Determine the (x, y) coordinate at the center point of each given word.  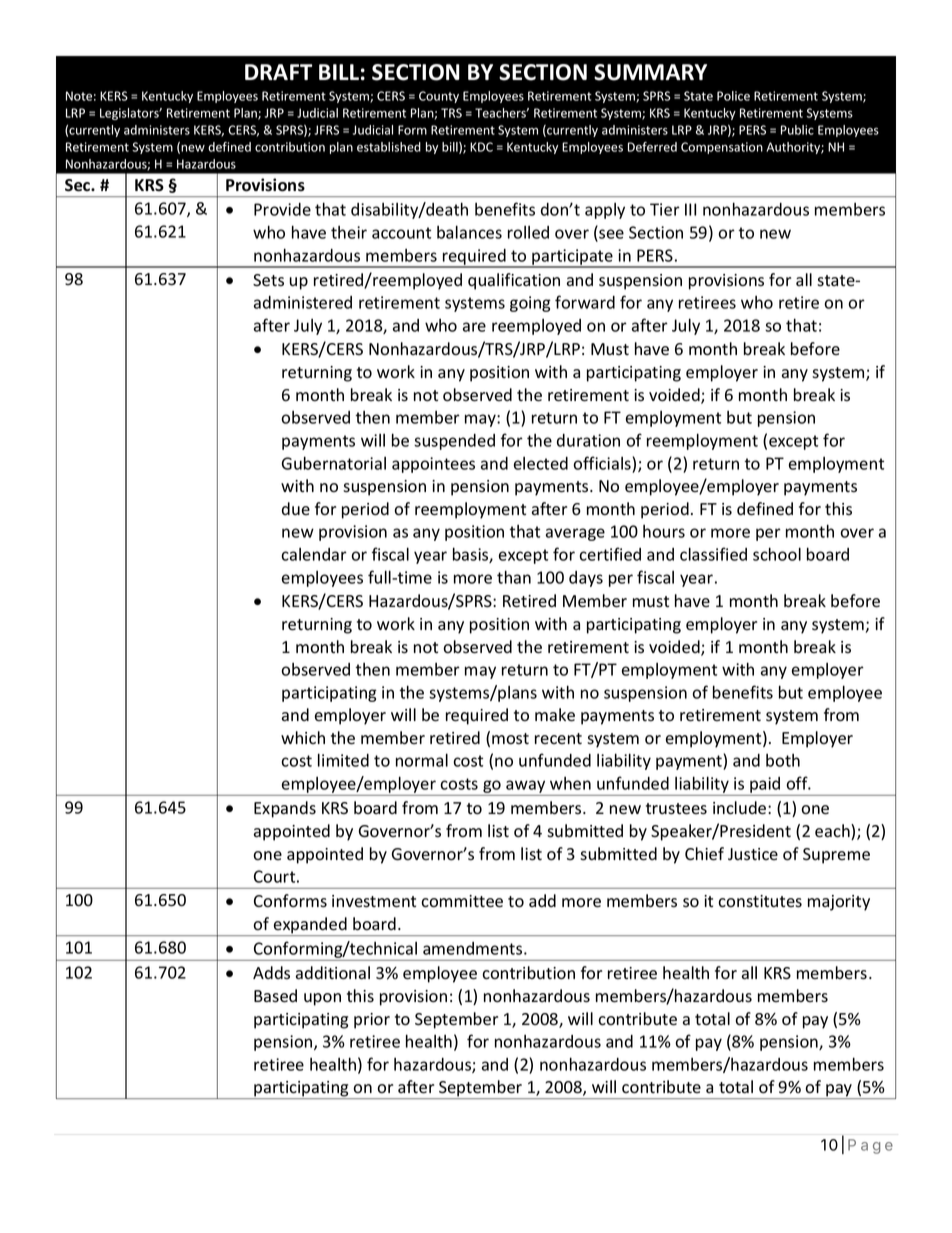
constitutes (760, 901)
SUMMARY (650, 72)
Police (733, 96)
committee (462, 901)
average (575, 534)
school (777, 554)
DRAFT (278, 72)
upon (322, 999)
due (296, 508)
